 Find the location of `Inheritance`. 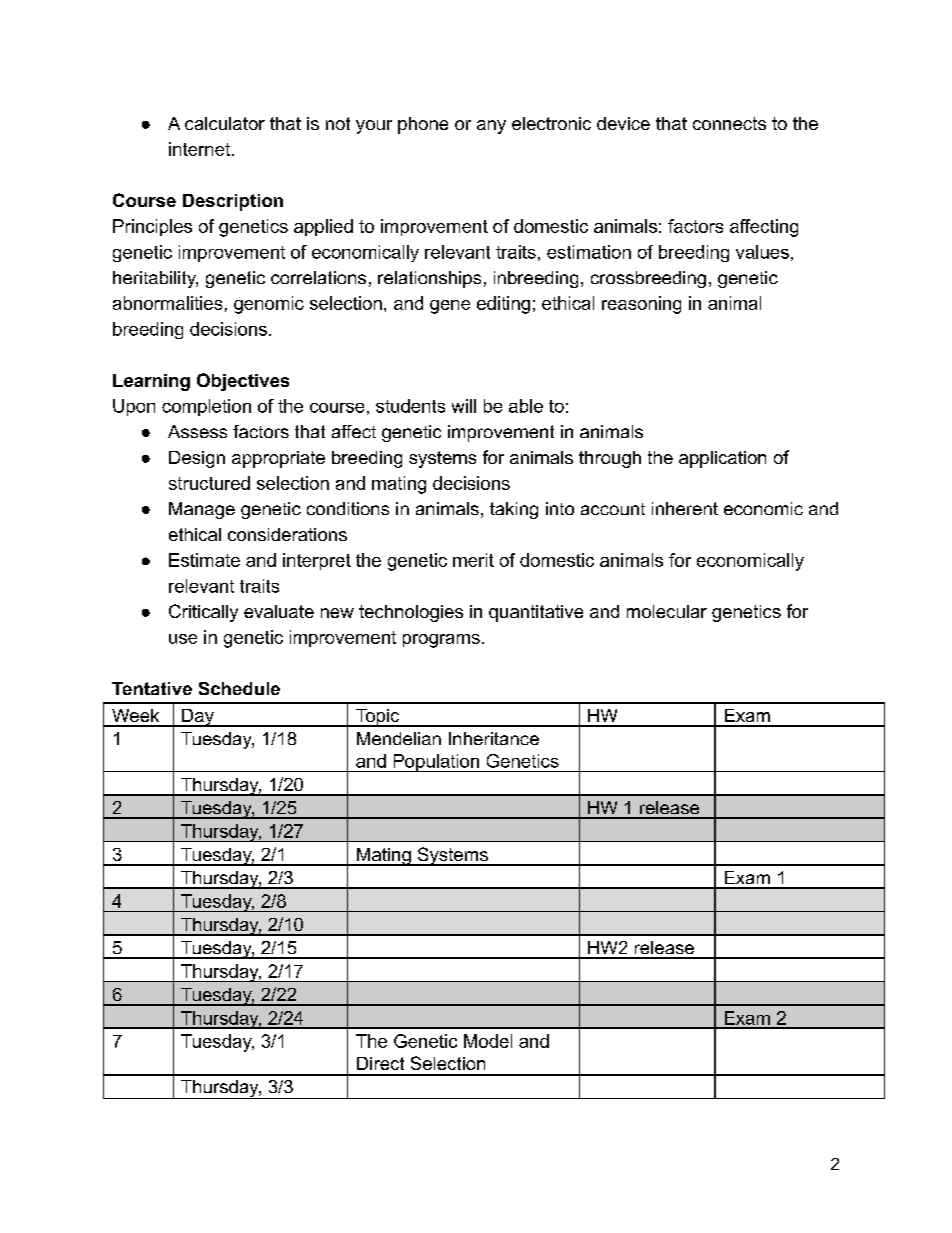

Inheritance is located at coordinates (494, 738).
